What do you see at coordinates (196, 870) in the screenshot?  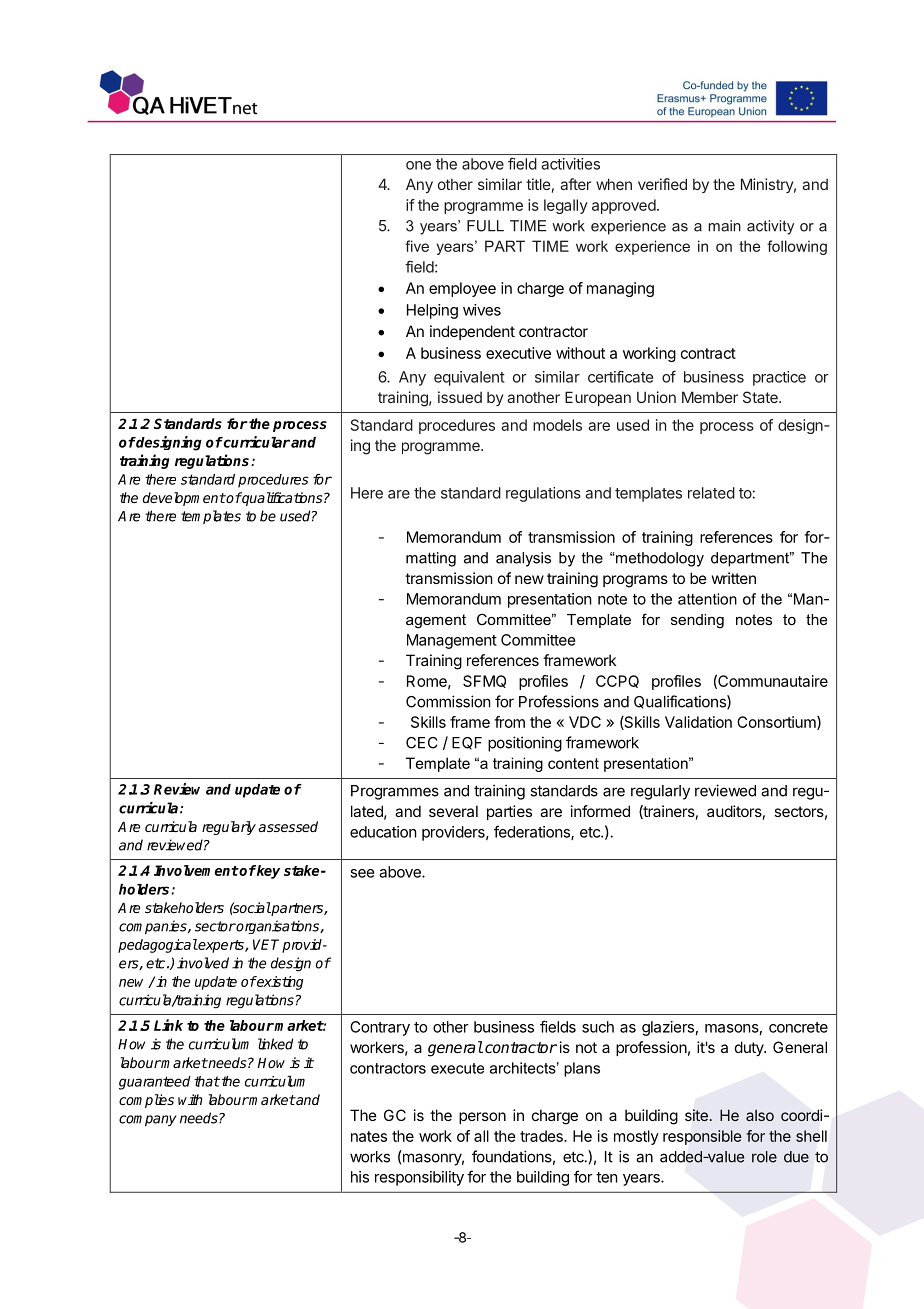 I see `Involvement` at bounding box center [196, 870].
